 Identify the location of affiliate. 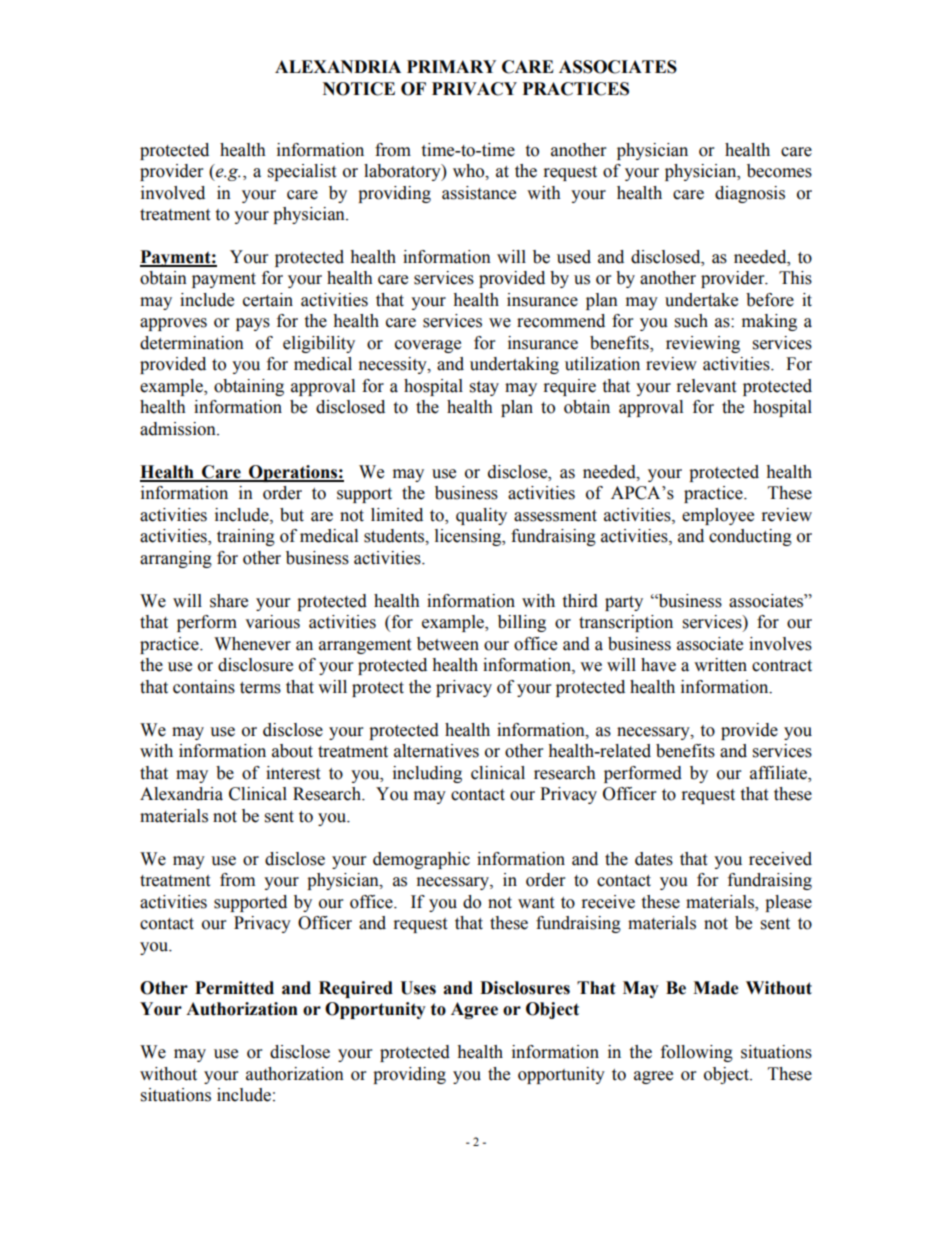
(779, 774).
